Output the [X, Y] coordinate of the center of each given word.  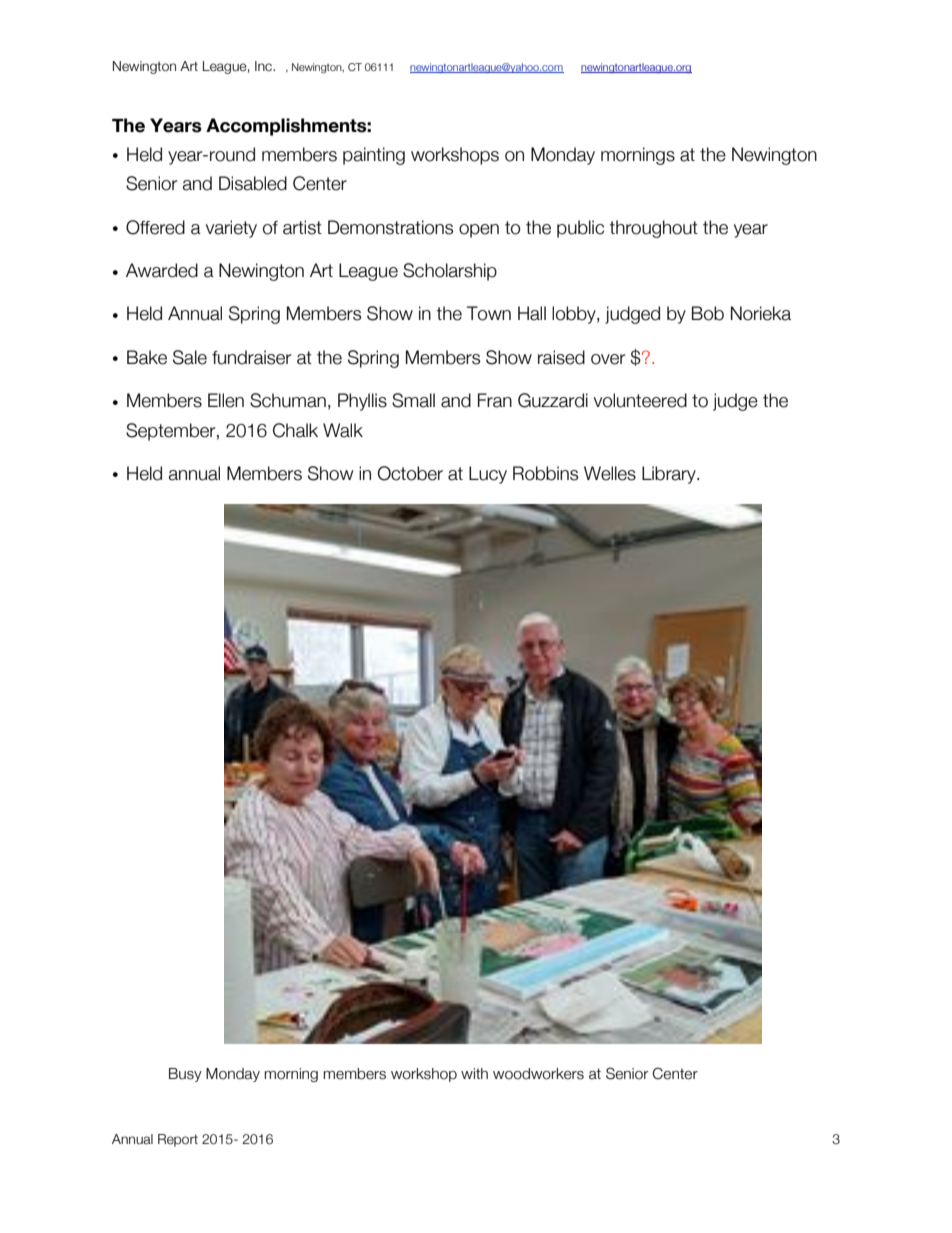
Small [413, 400]
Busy [185, 1075]
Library [670, 475]
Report [178, 1140]
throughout [654, 229]
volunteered [640, 400]
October [410, 473]
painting [374, 156]
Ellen [226, 400]
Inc [264, 66]
